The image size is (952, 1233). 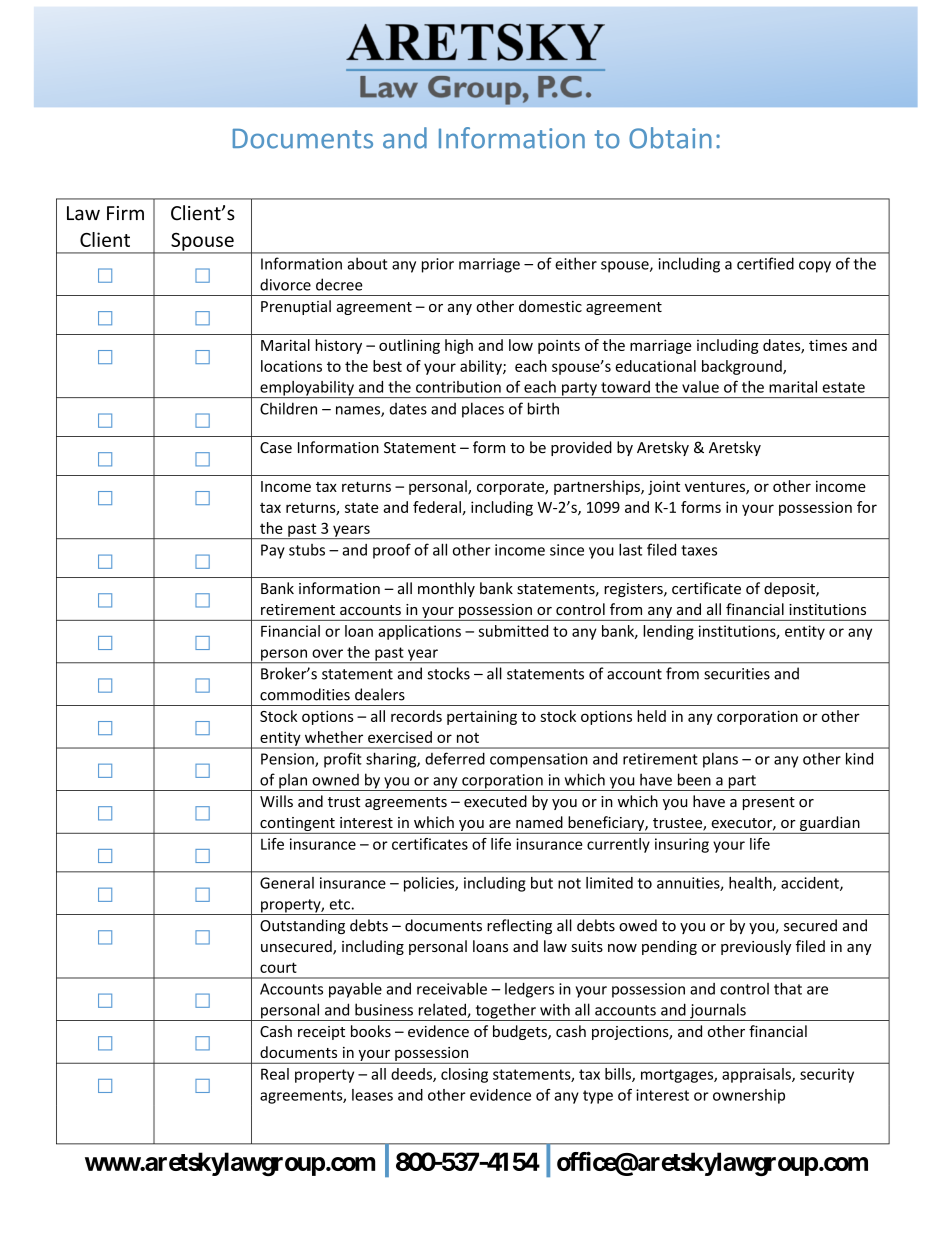 I want to click on Firm, so click(x=125, y=213).
